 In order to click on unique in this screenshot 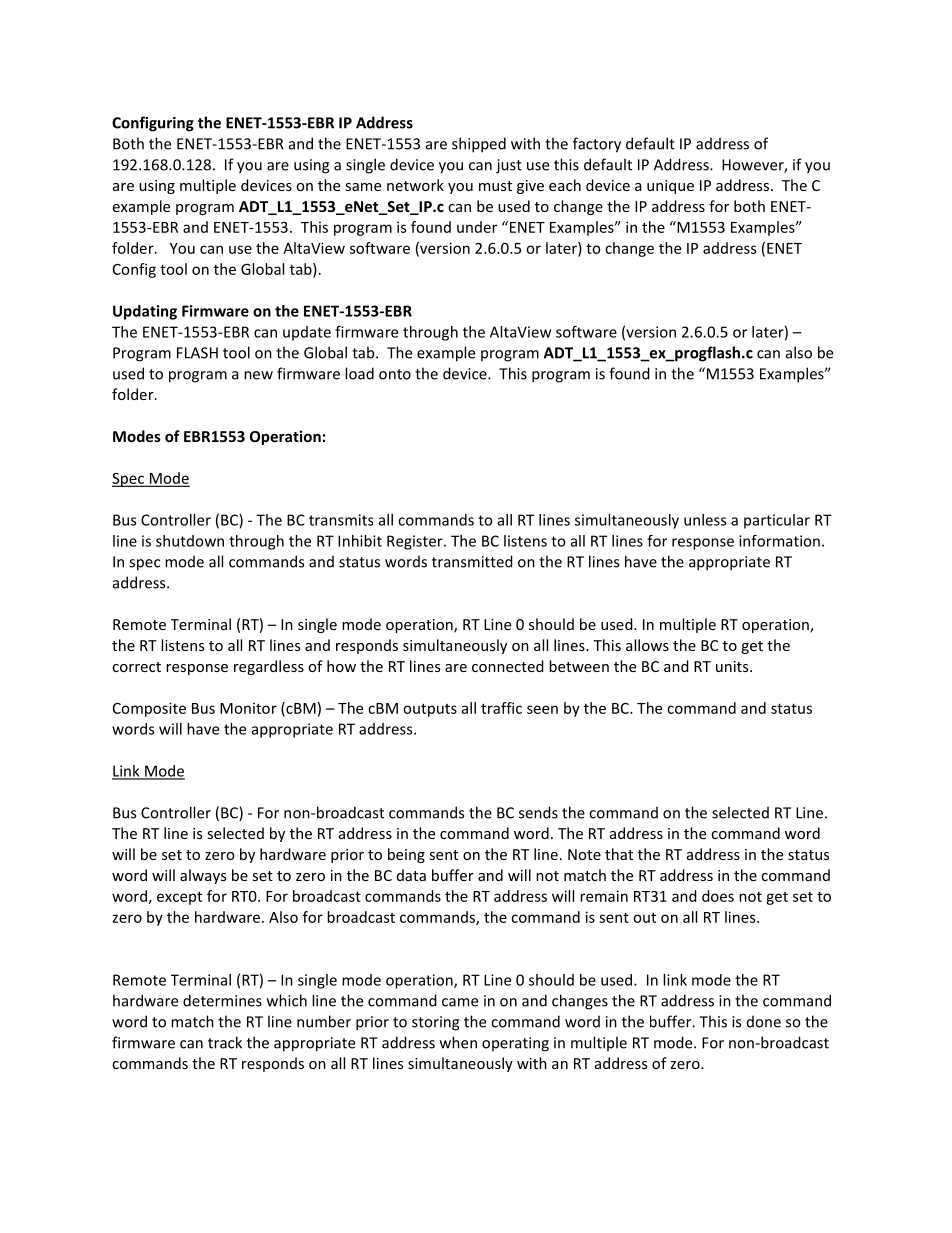, I will do `click(670, 187)`.
